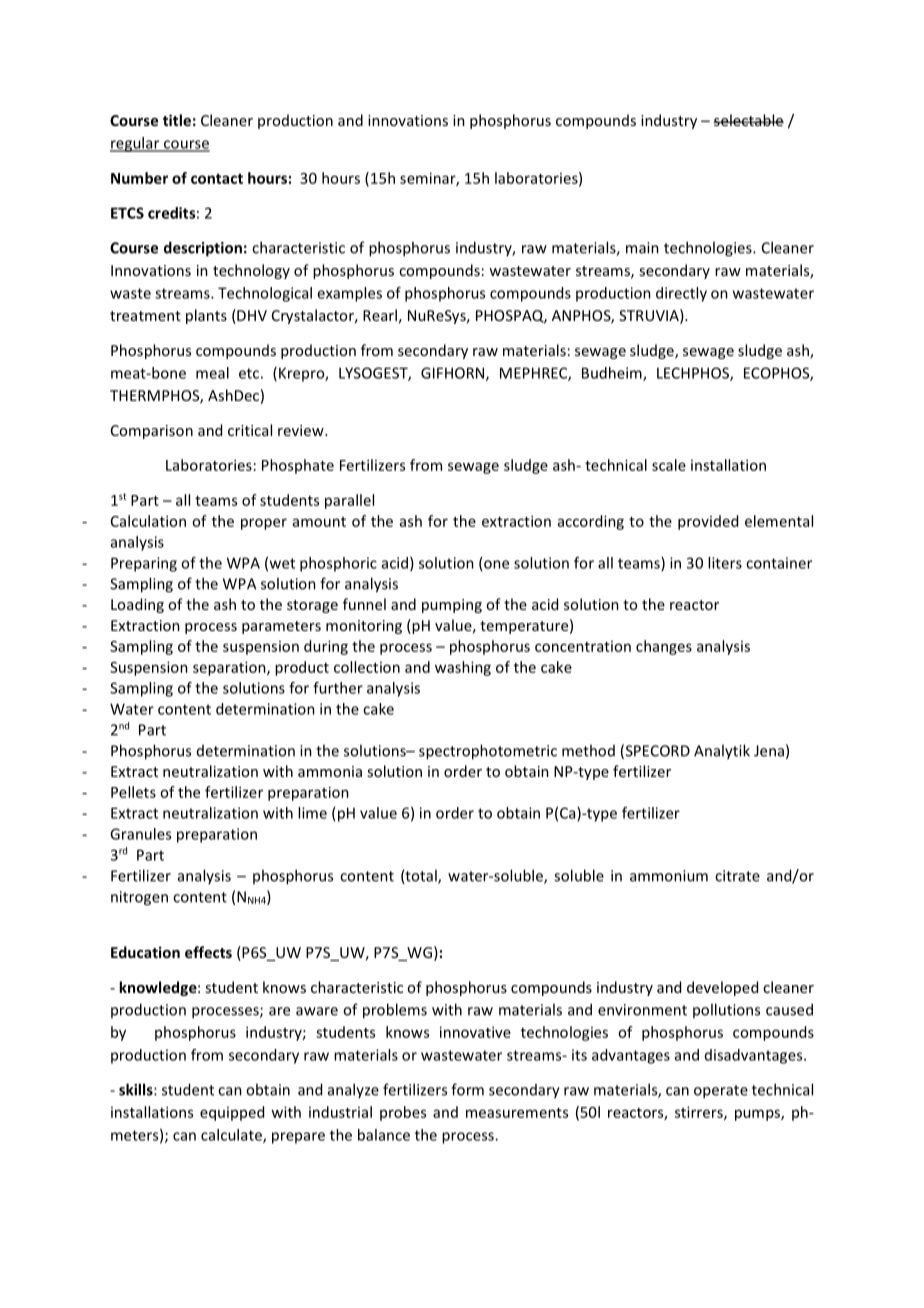 The height and width of the document is (1308, 924). I want to click on contact, so click(217, 179).
